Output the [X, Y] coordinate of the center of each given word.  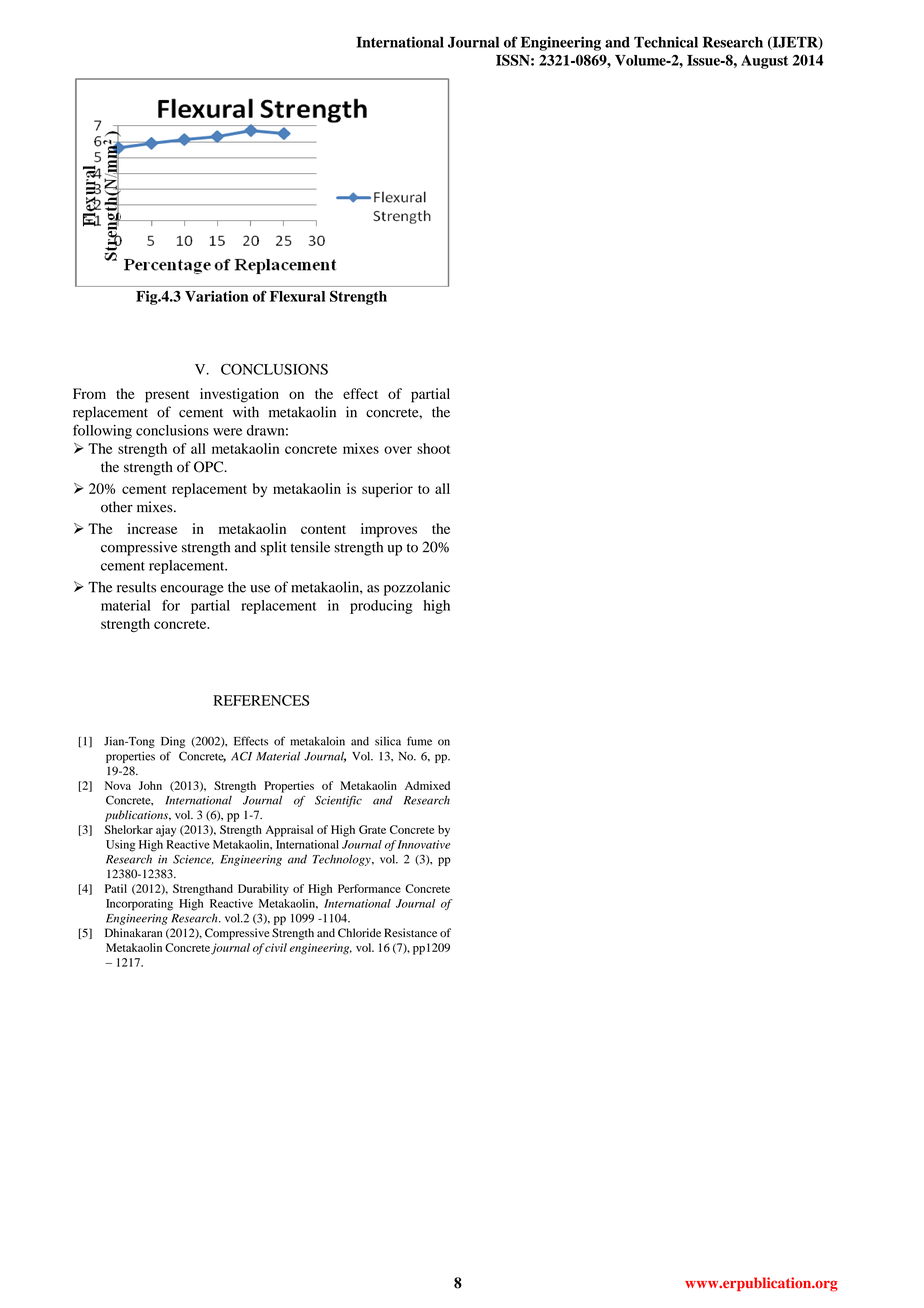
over [398, 450]
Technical [666, 42]
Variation [217, 296]
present [167, 396]
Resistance [410, 932]
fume [419, 741]
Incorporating [139, 905]
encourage [192, 590]
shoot [433, 448]
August [764, 62]
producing [381, 607]
